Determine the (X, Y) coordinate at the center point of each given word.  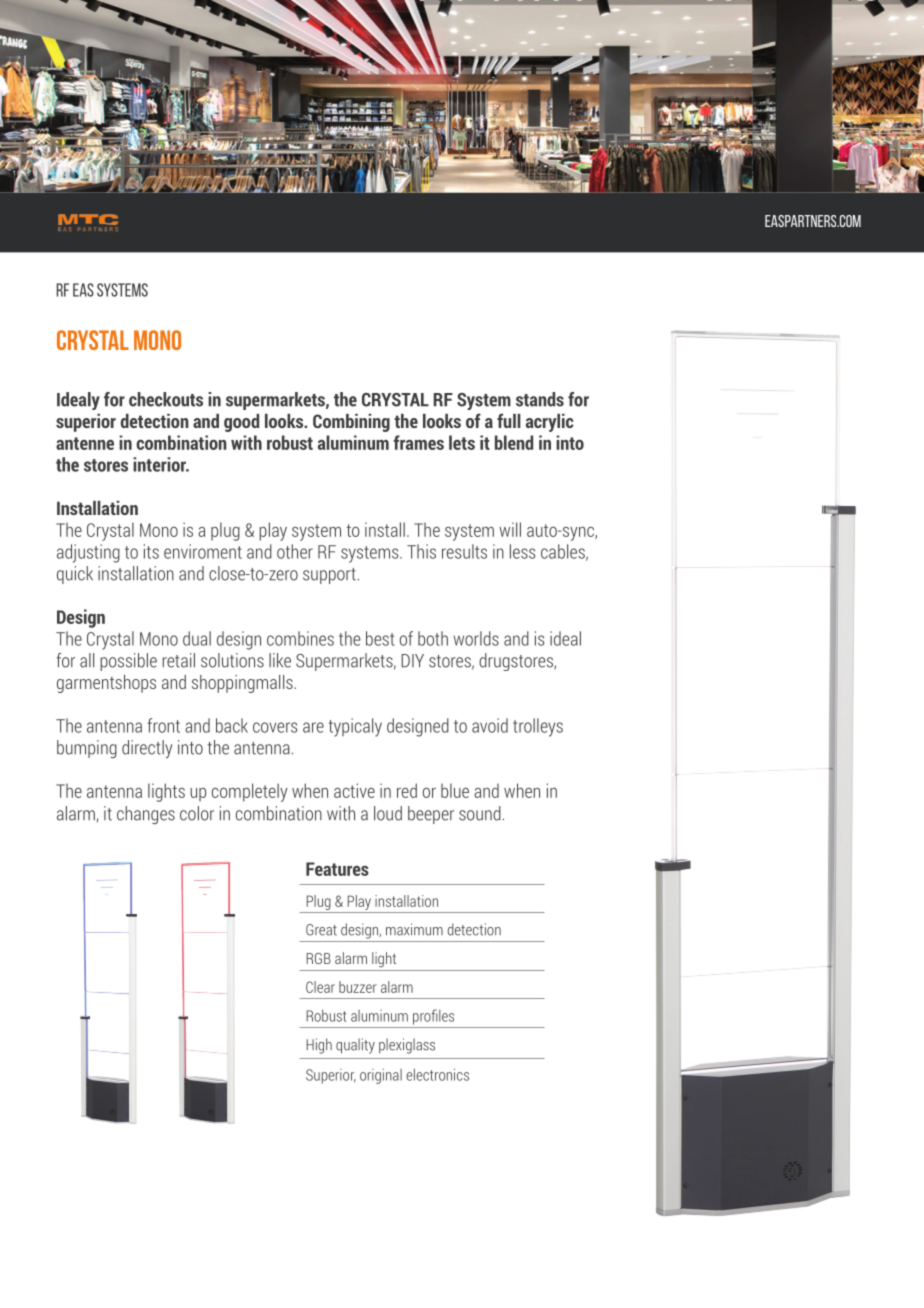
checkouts (166, 399)
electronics (437, 1074)
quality (355, 1046)
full (509, 420)
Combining (351, 423)
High (319, 1046)
